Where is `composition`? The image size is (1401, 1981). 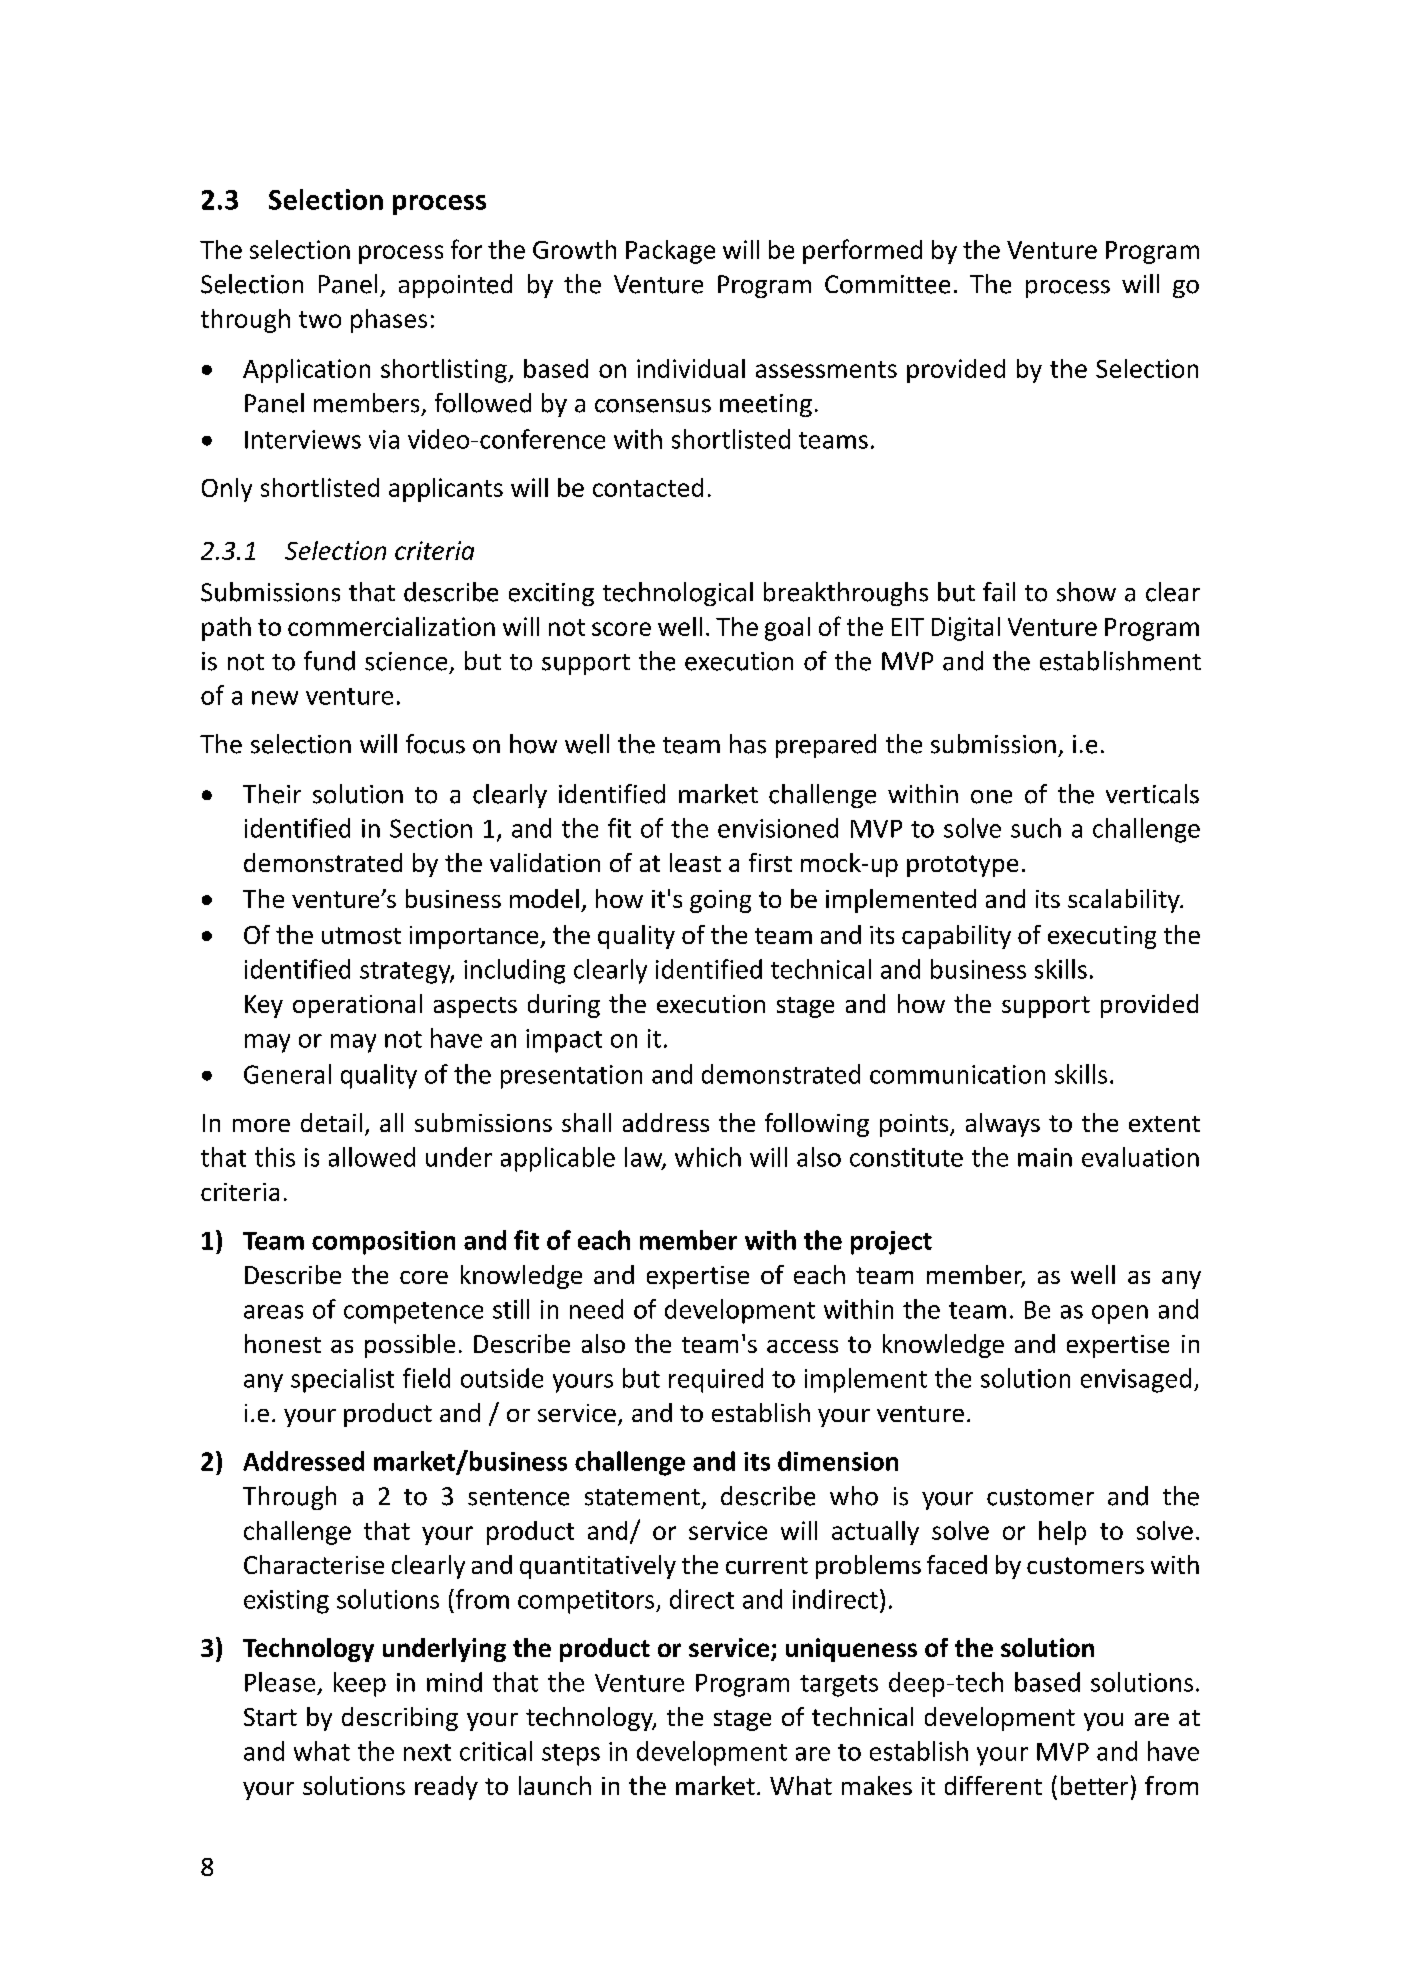 composition is located at coordinates (383, 1243).
